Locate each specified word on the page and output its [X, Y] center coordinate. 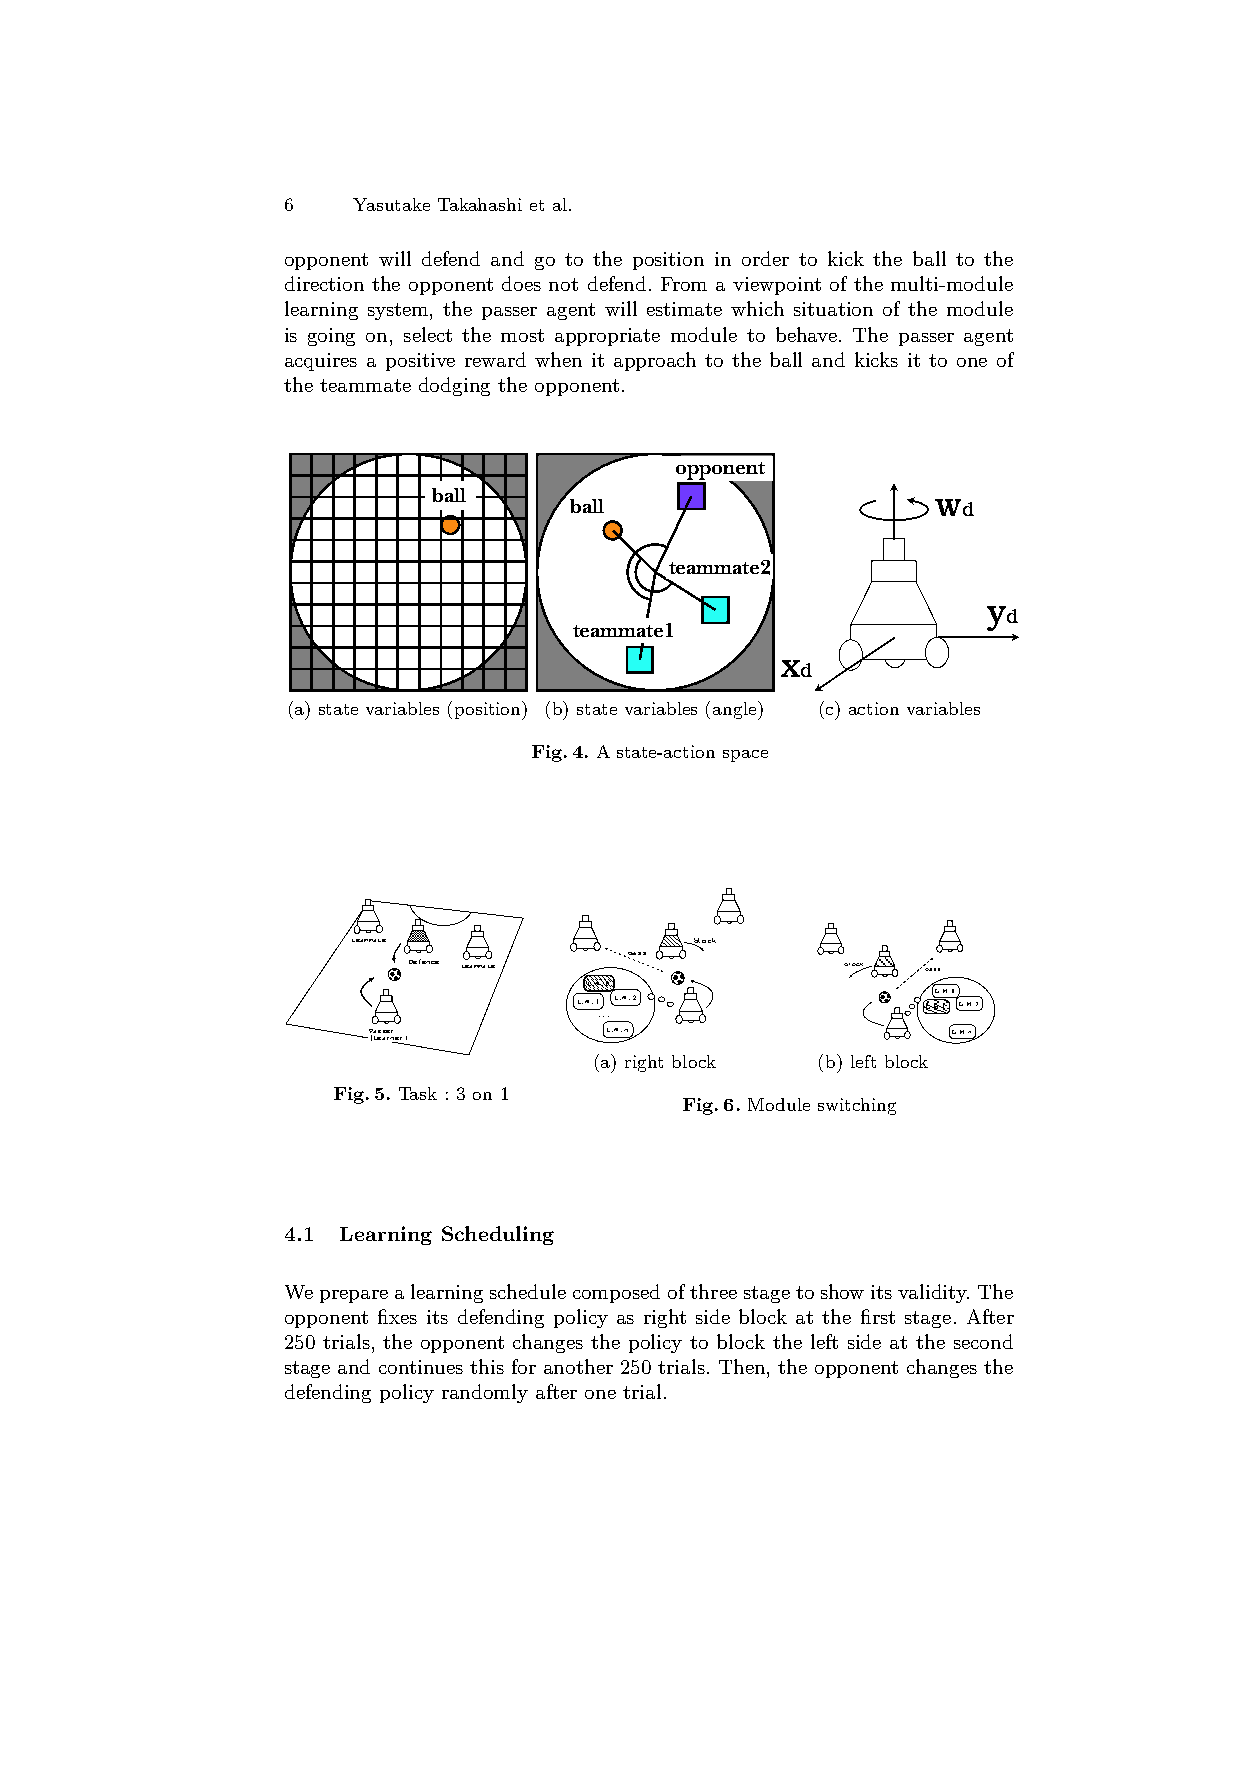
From [684, 284]
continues [421, 1367]
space [745, 756]
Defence [424, 961]
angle [736, 710]
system [399, 311]
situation [833, 309]
